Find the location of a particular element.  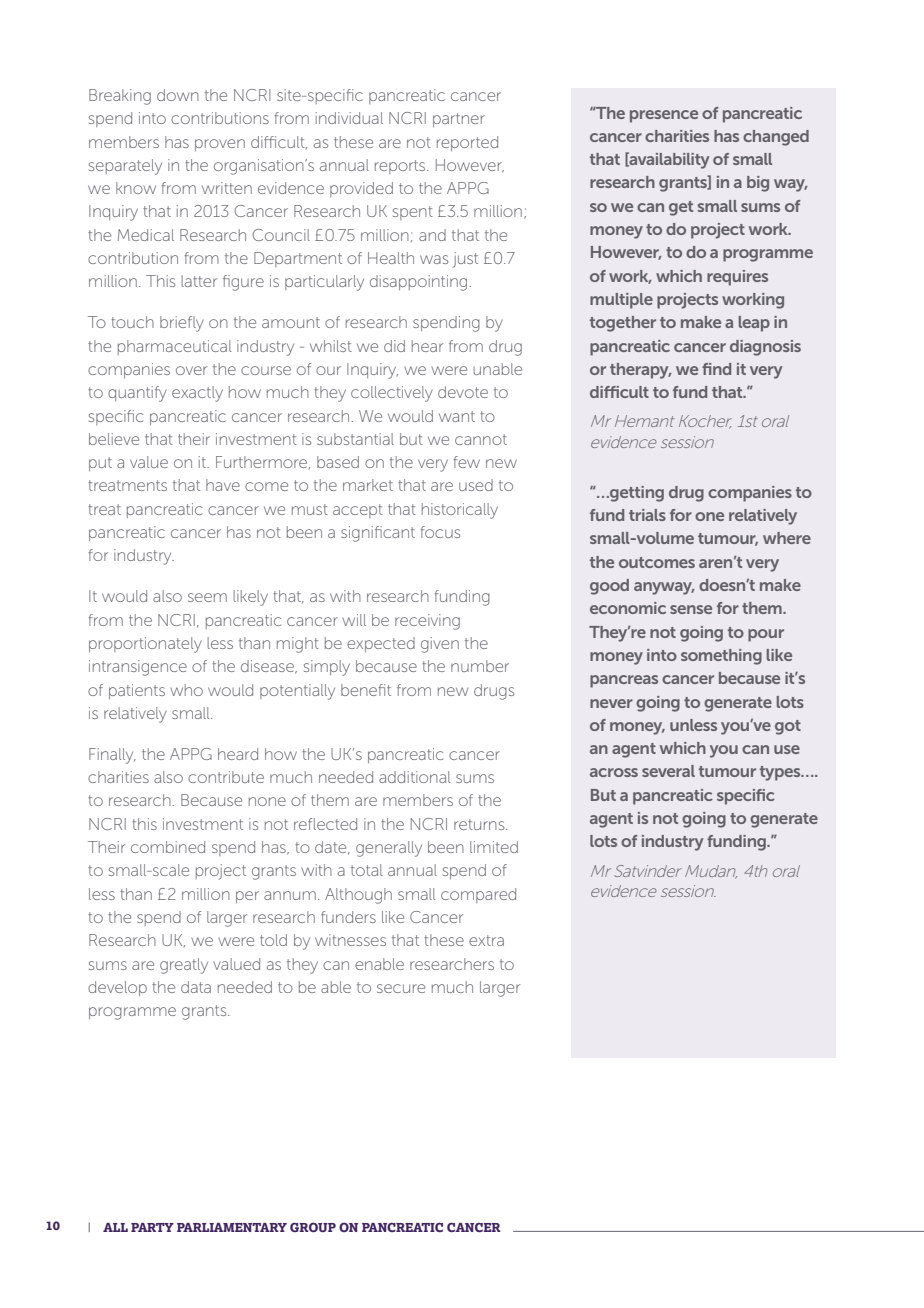

GROUP is located at coordinates (313, 1227).
